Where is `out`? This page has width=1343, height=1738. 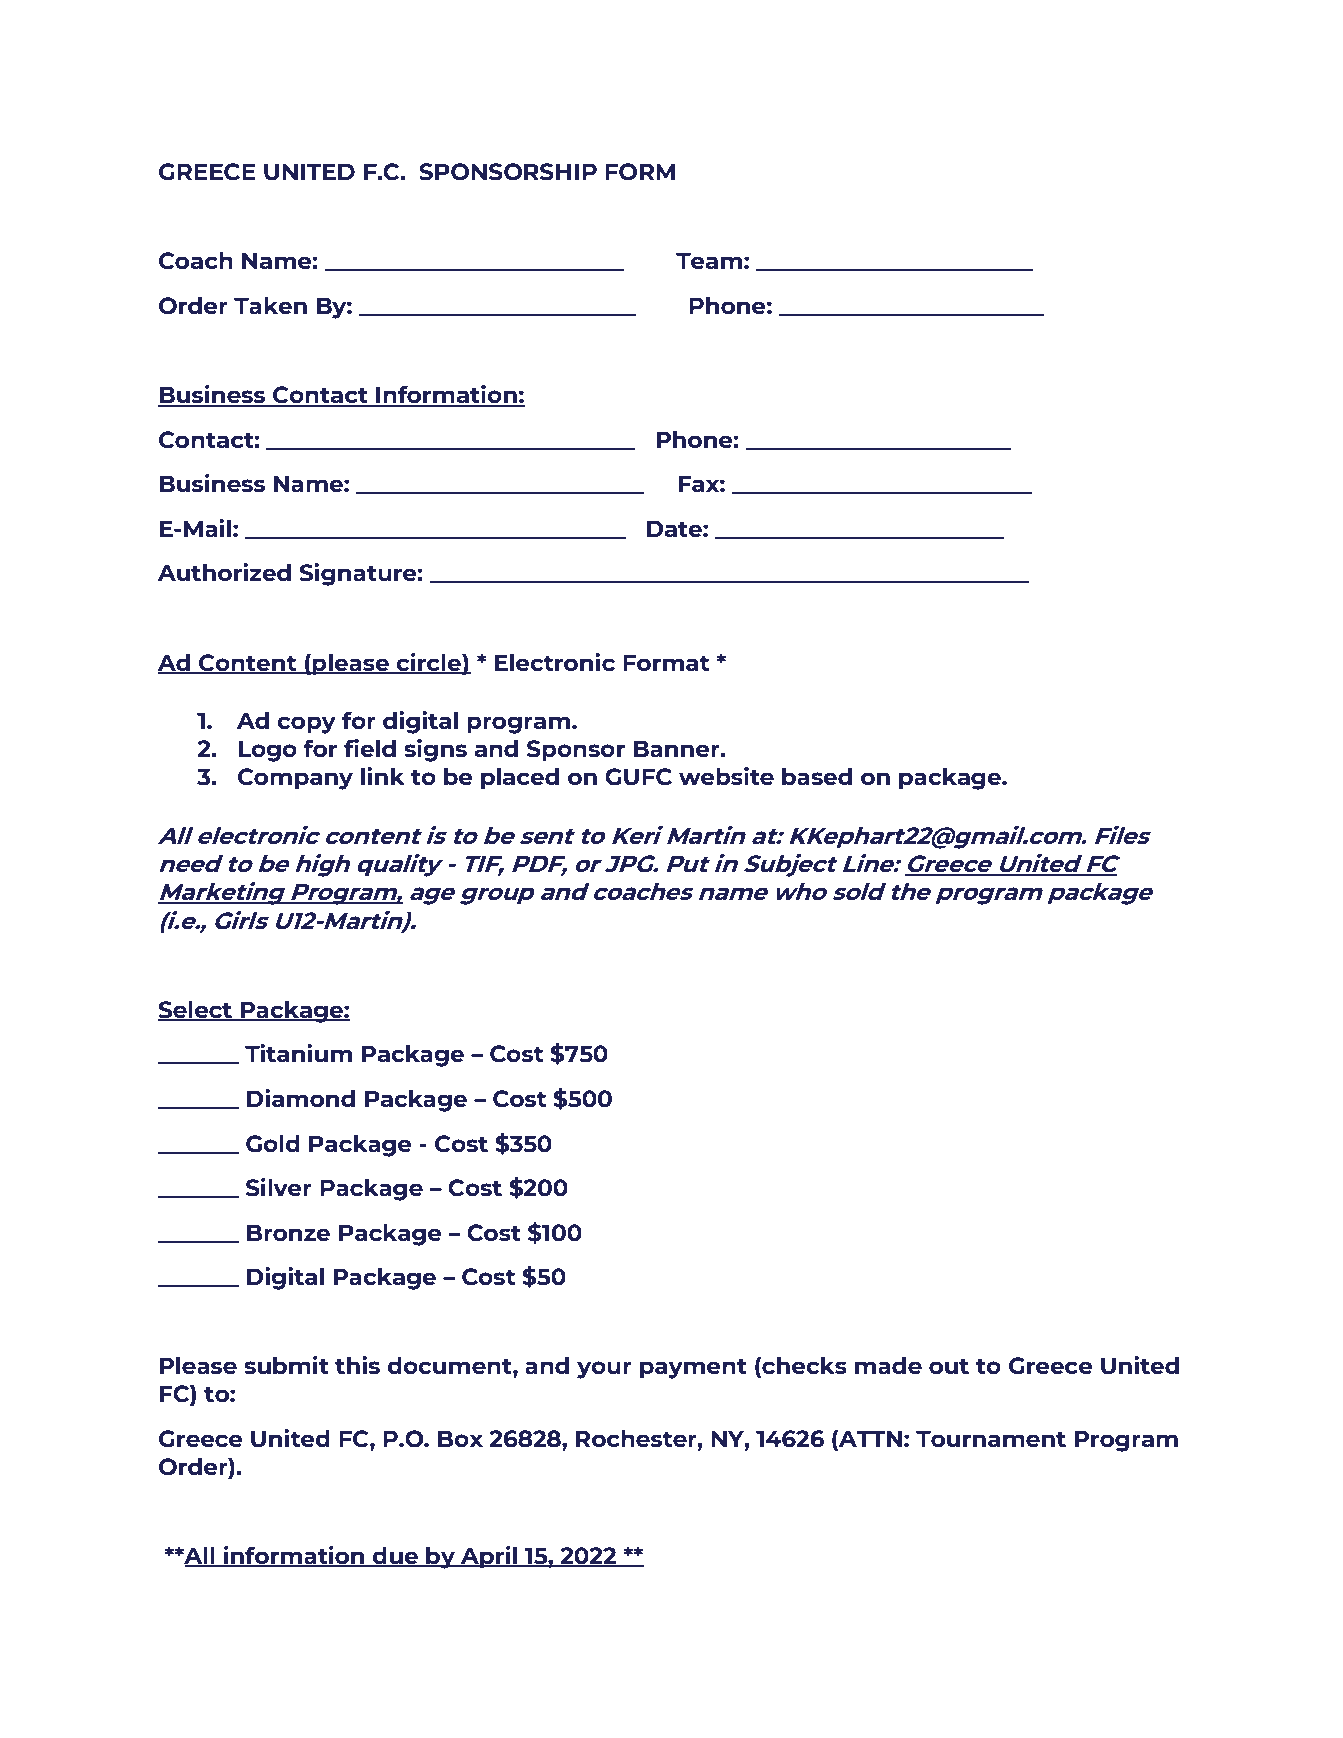 out is located at coordinates (949, 1366).
